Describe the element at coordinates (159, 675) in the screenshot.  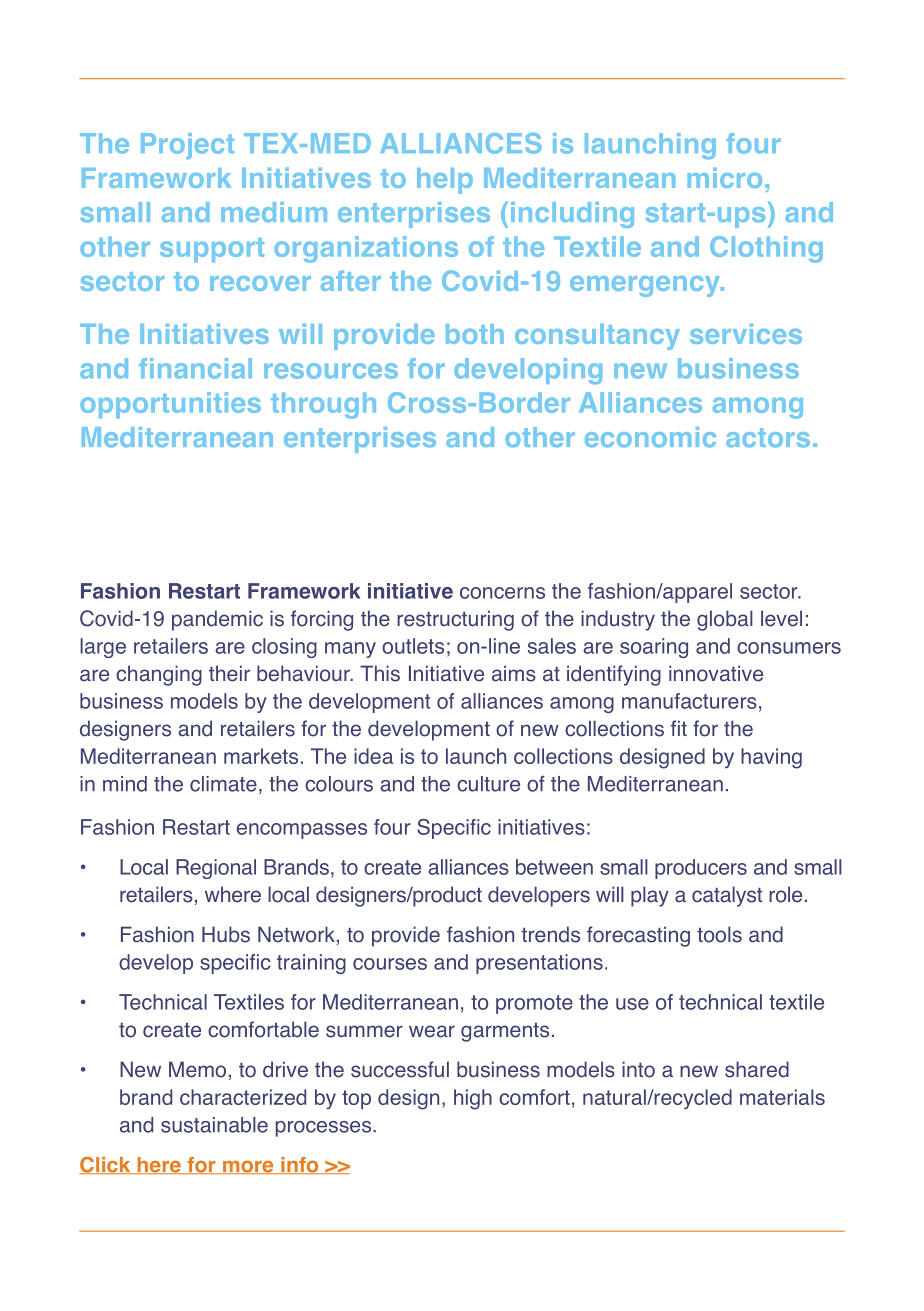
I see `changing` at that location.
